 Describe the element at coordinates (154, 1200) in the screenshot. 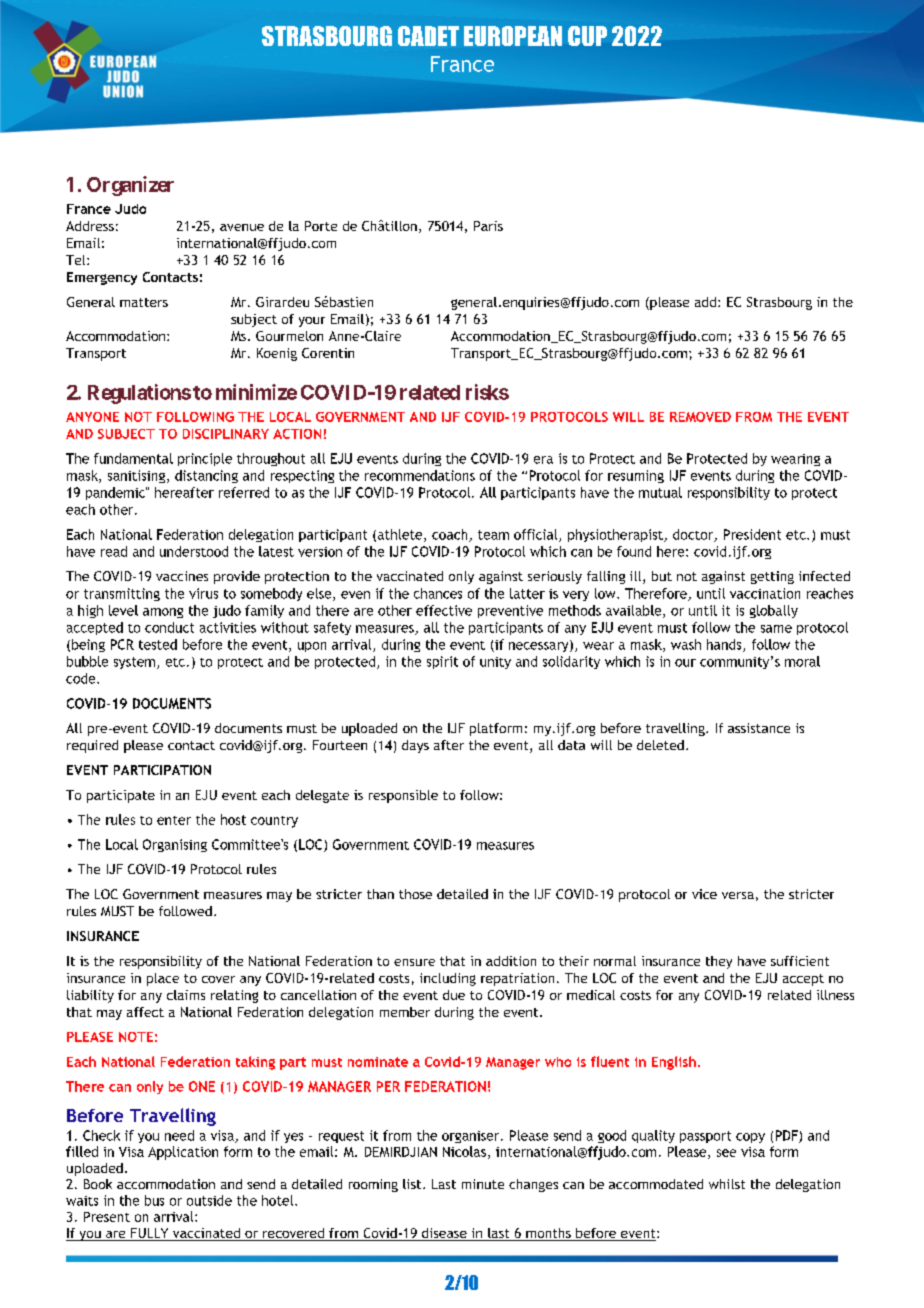

I see `bus` at that location.
